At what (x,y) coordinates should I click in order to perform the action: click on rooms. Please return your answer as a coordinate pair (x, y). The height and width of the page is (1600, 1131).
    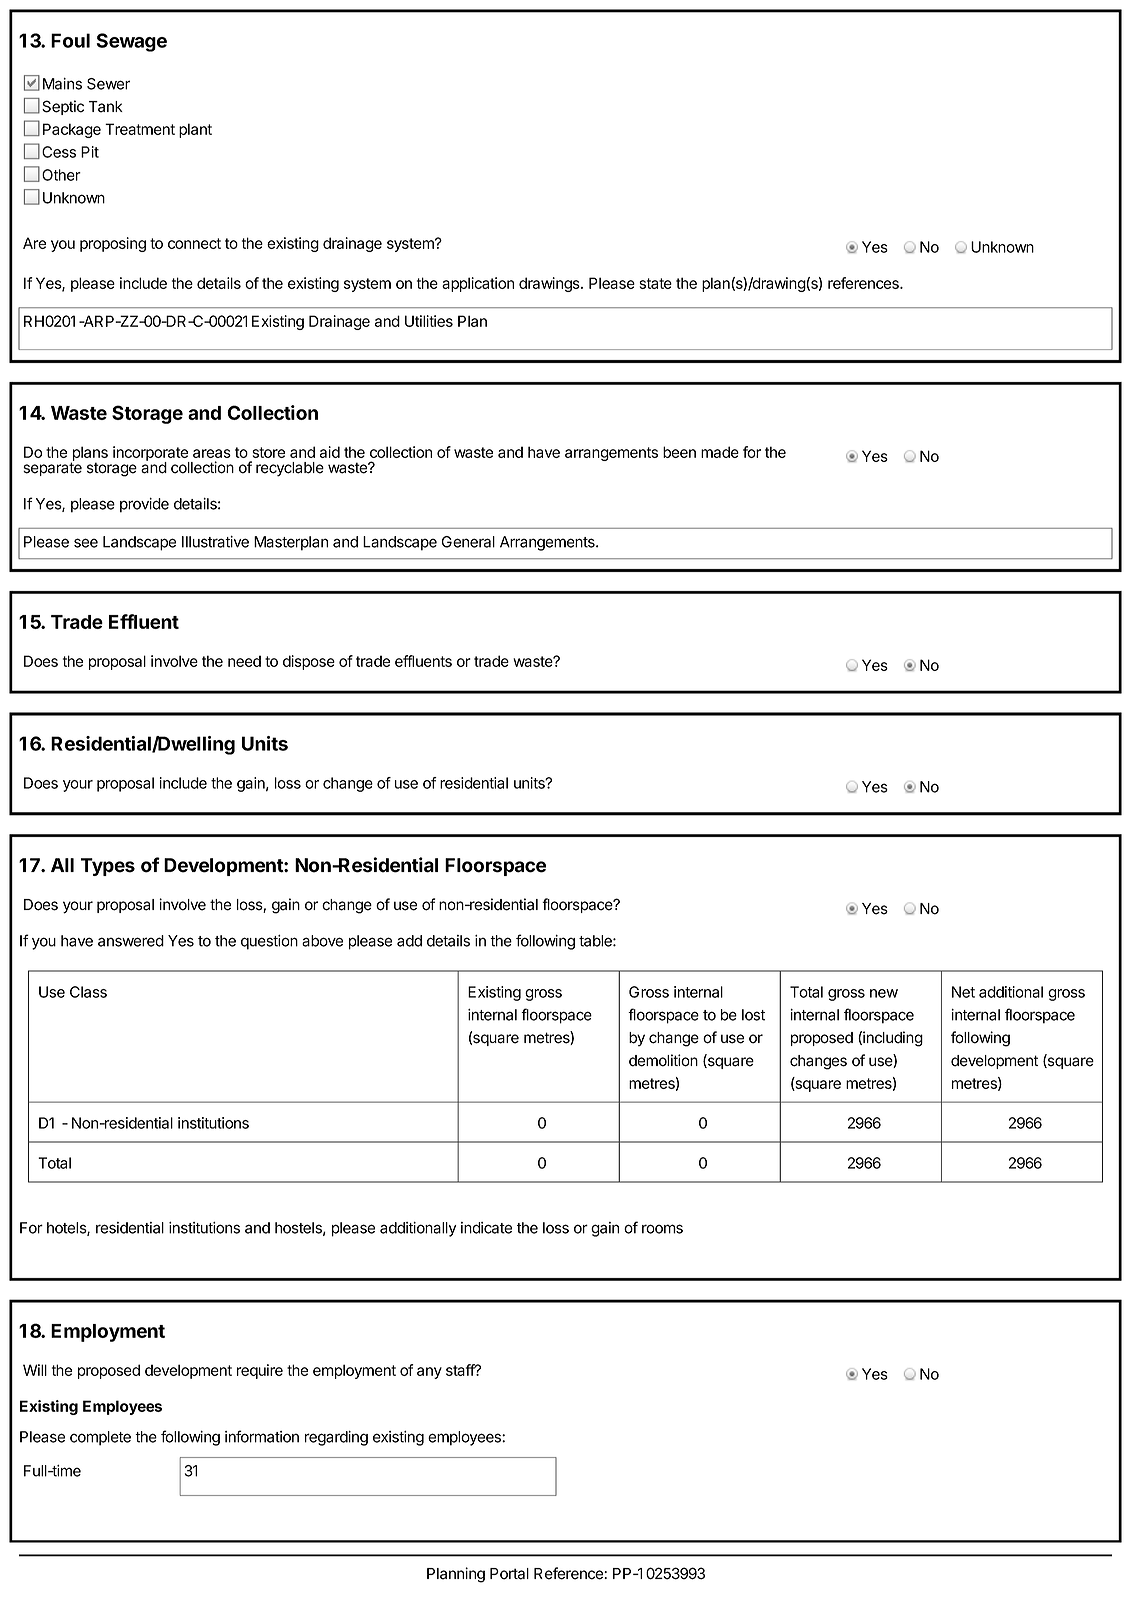
    Looking at the image, I should click on (662, 1229).
